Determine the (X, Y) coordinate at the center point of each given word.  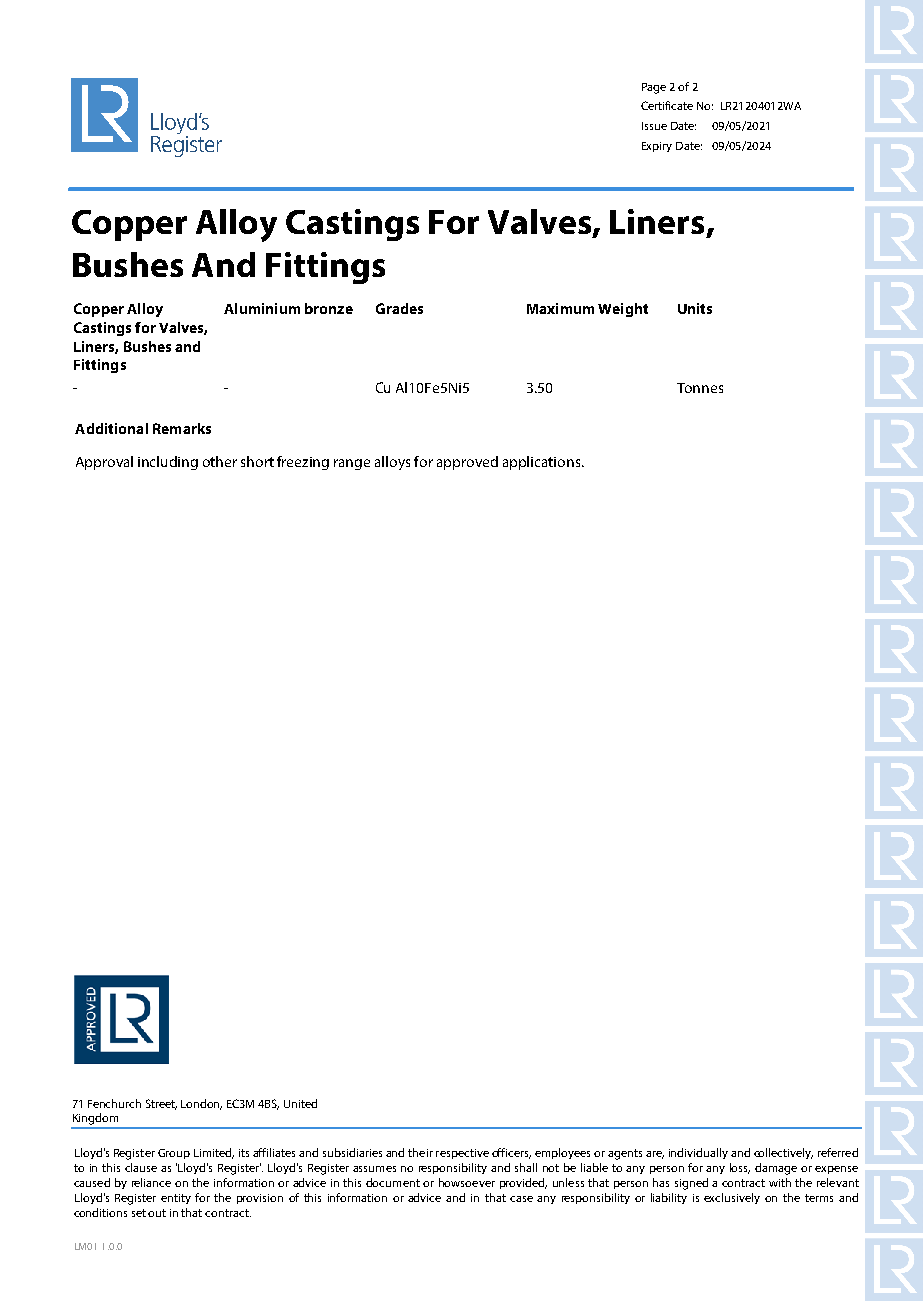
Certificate (667, 105)
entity (176, 1199)
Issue (654, 126)
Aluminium (262, 308)
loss (740, 1168)
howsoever (467, 1182)
